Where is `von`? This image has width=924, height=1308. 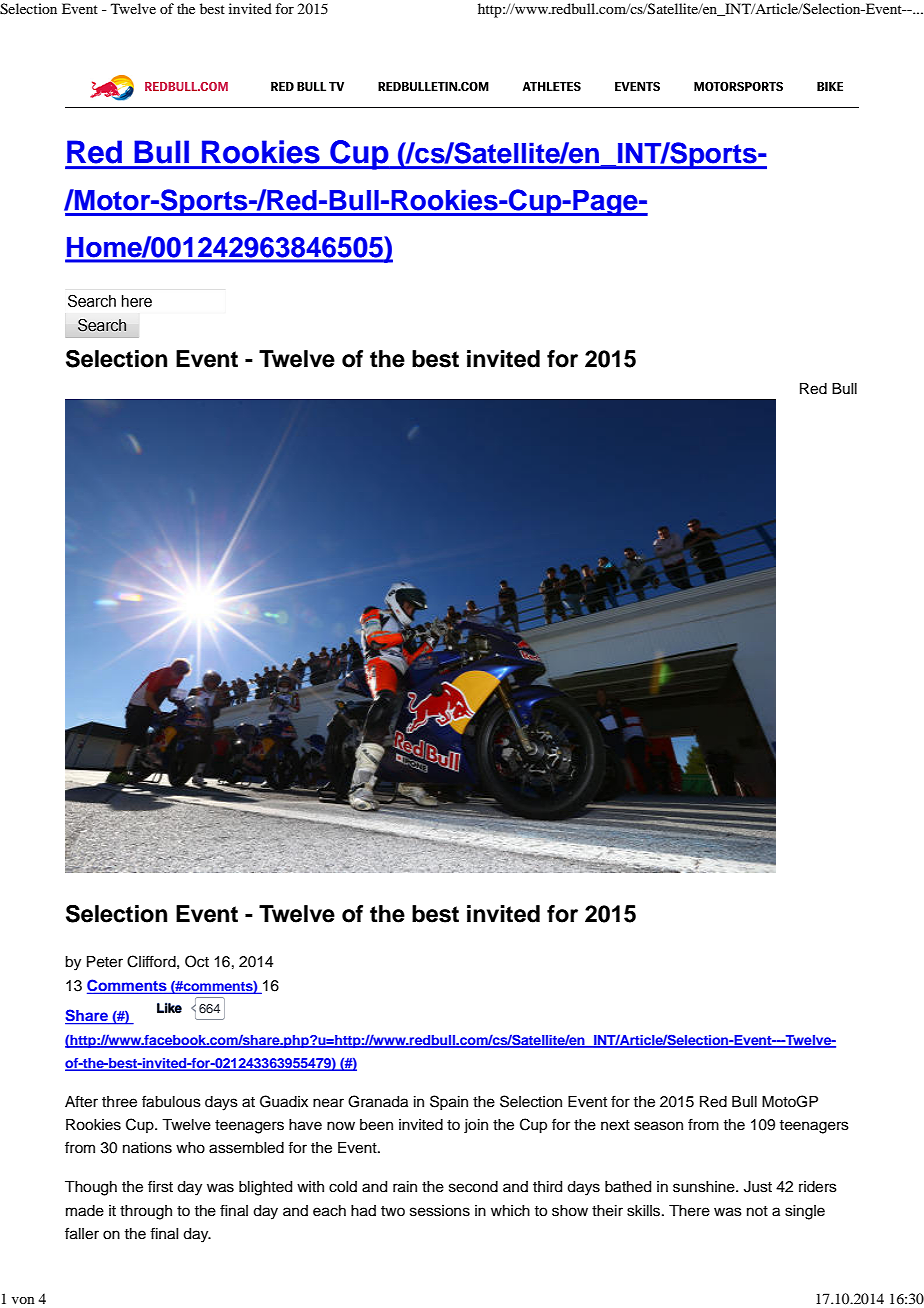 von is located at coordinates (23, 1300).
